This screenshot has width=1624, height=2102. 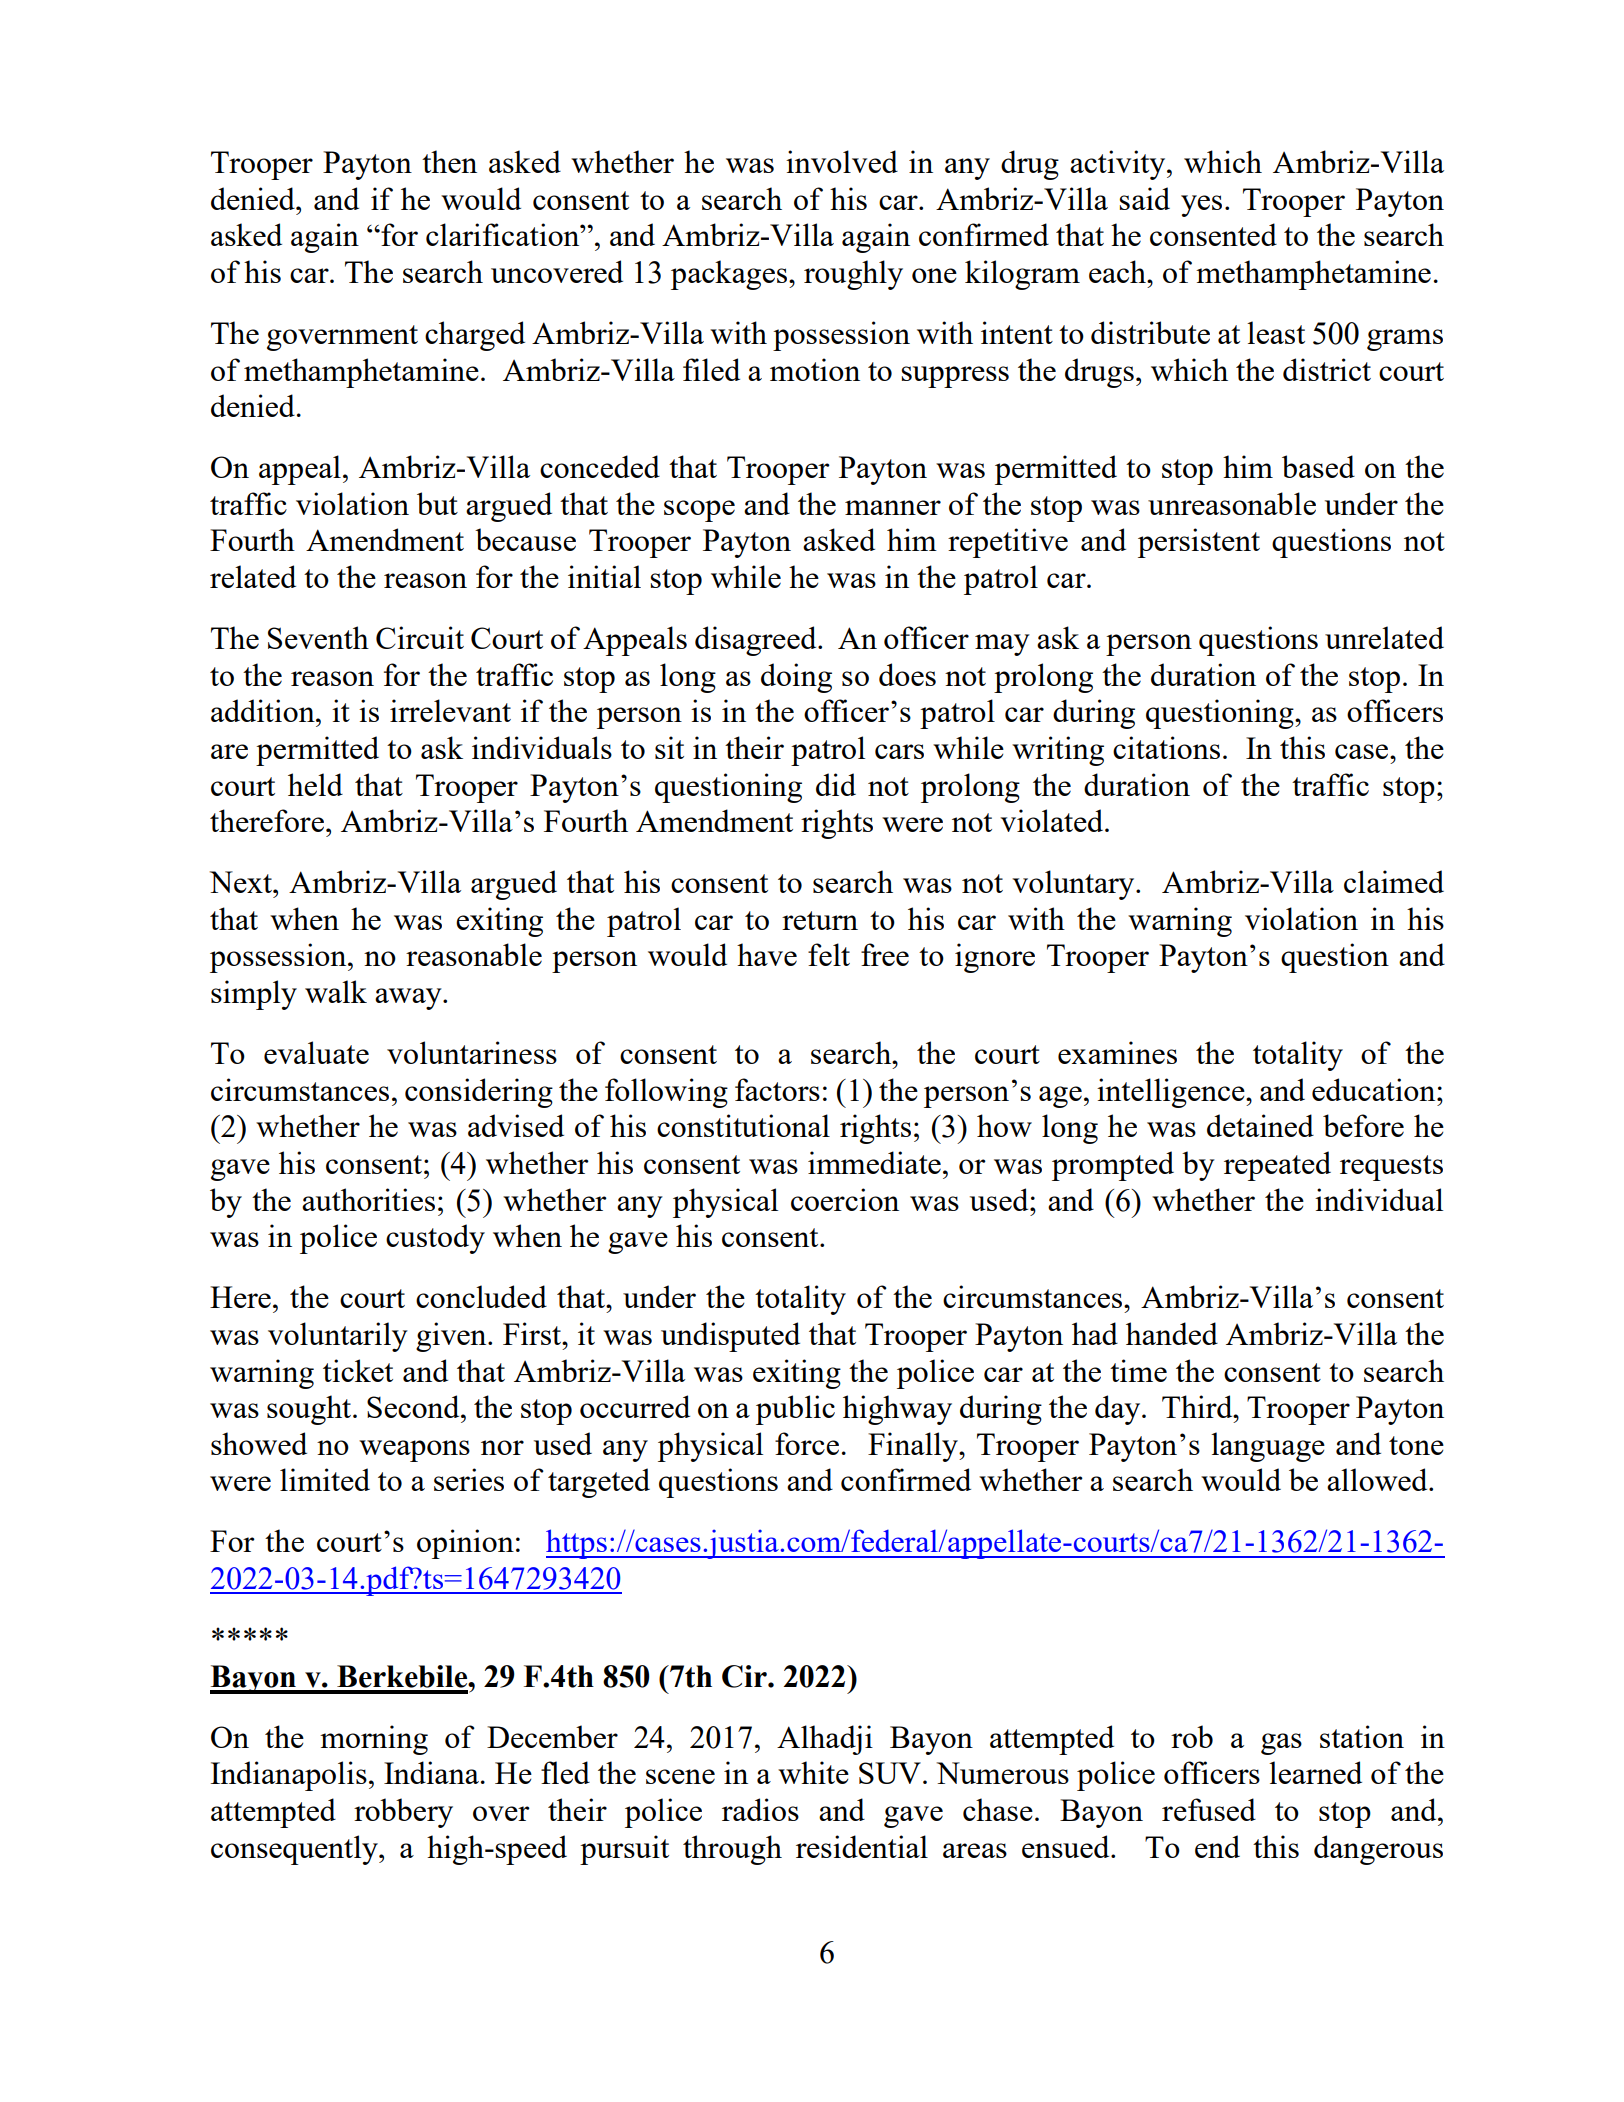 What do you see at coordinates (450, 710) in the screenshot?
I see `irrelevant` at bounding box center [450, 710].
